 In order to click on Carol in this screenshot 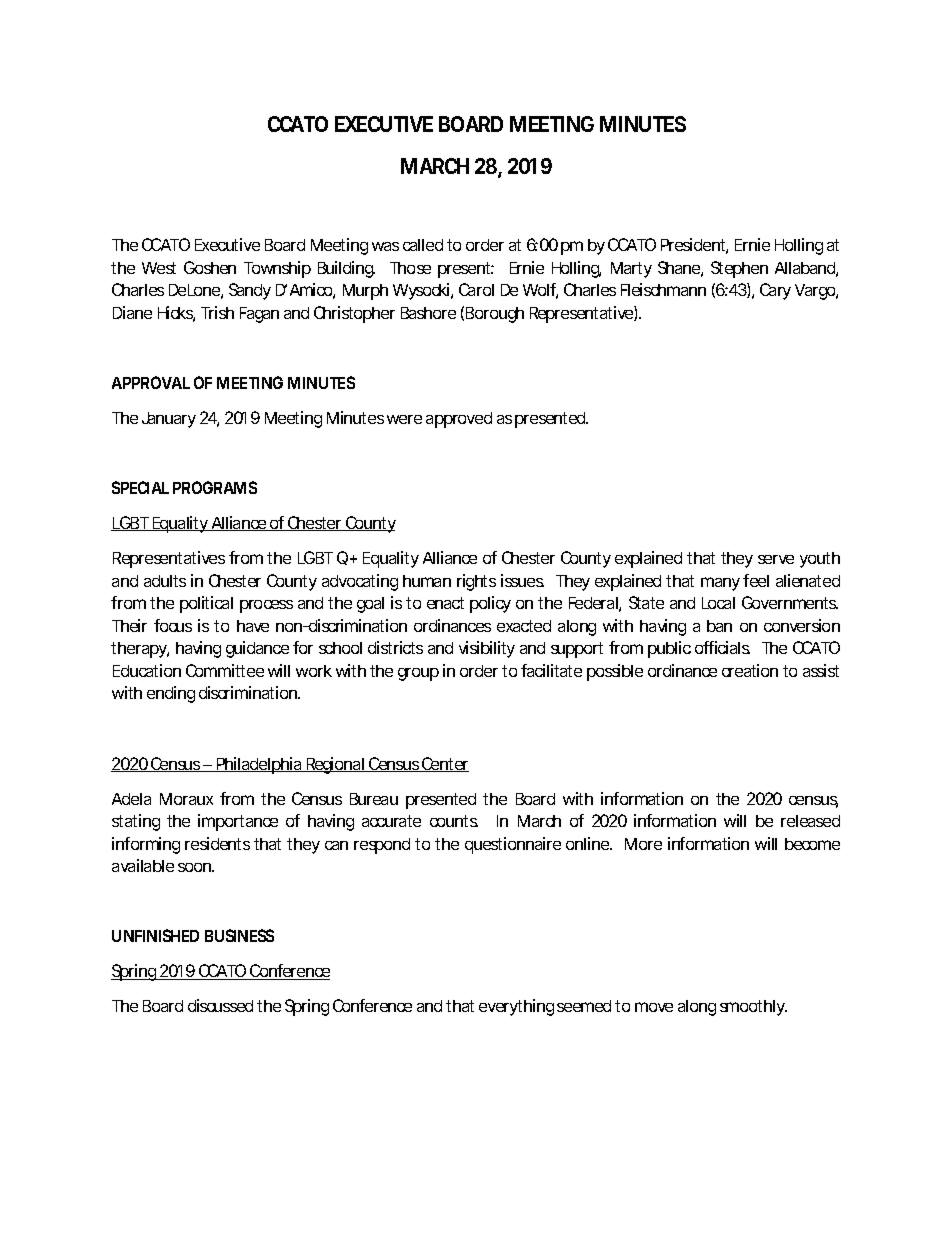, I will do `click(476, 289)`.
